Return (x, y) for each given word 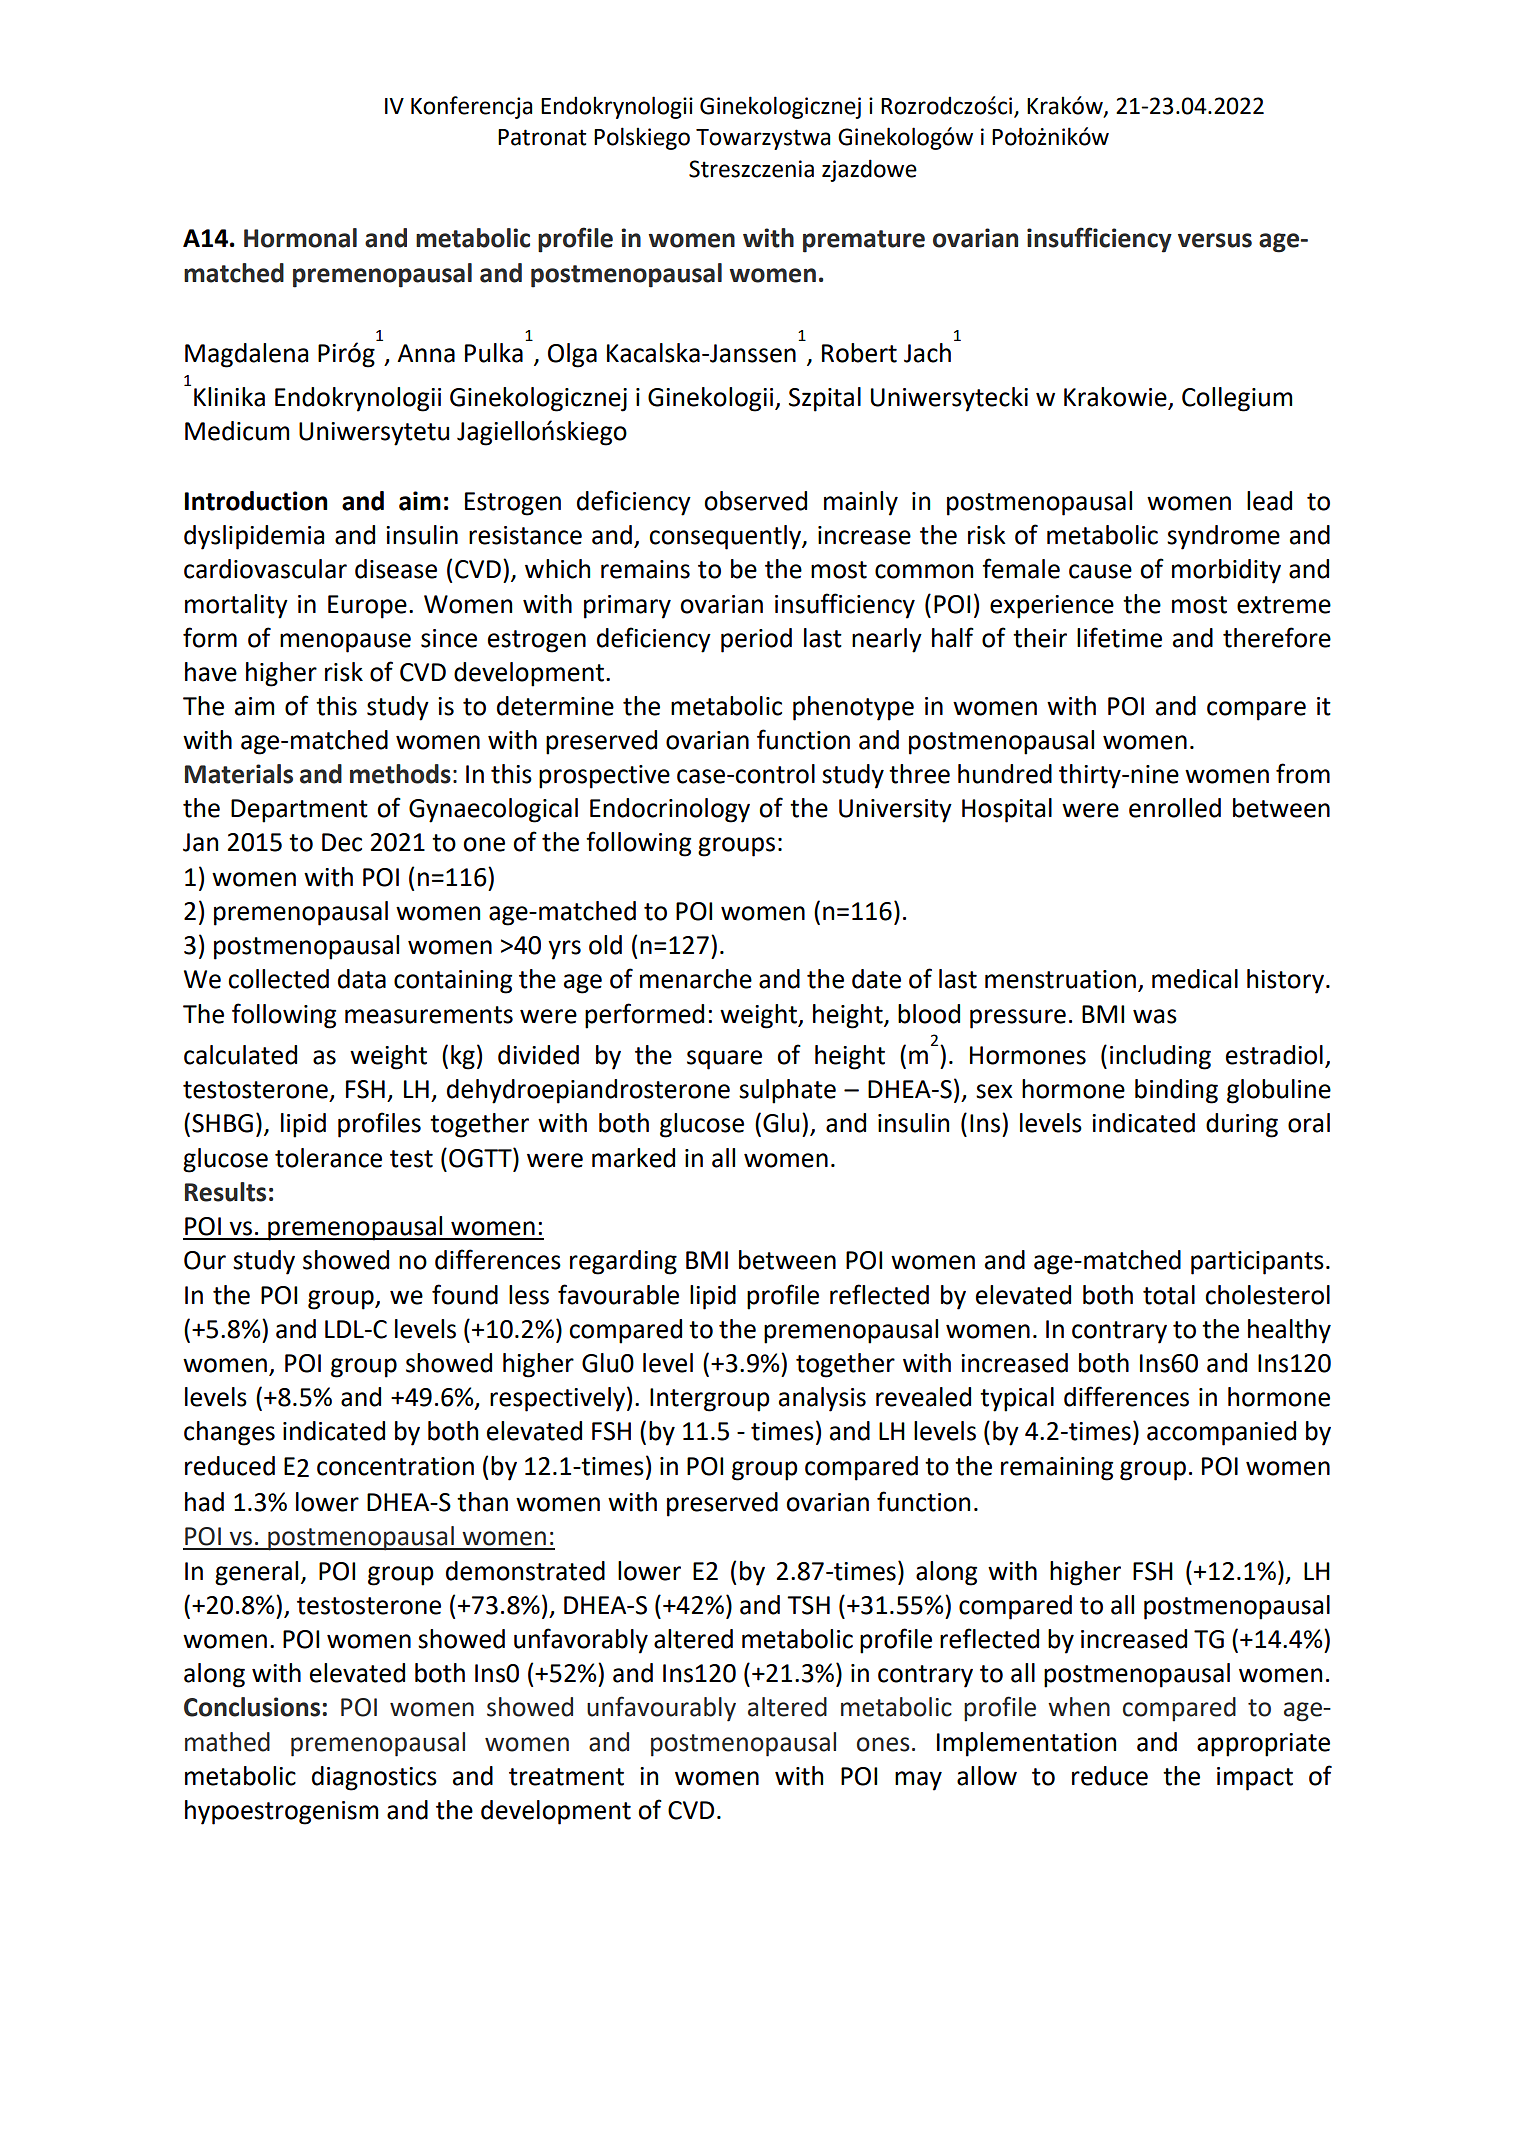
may (918, 1781)
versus (1215, 240)
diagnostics (374, 1778)
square (724, 1060)
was (1155, 1016)
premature (864, 241)
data (362, 979)
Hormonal (300, 238)
